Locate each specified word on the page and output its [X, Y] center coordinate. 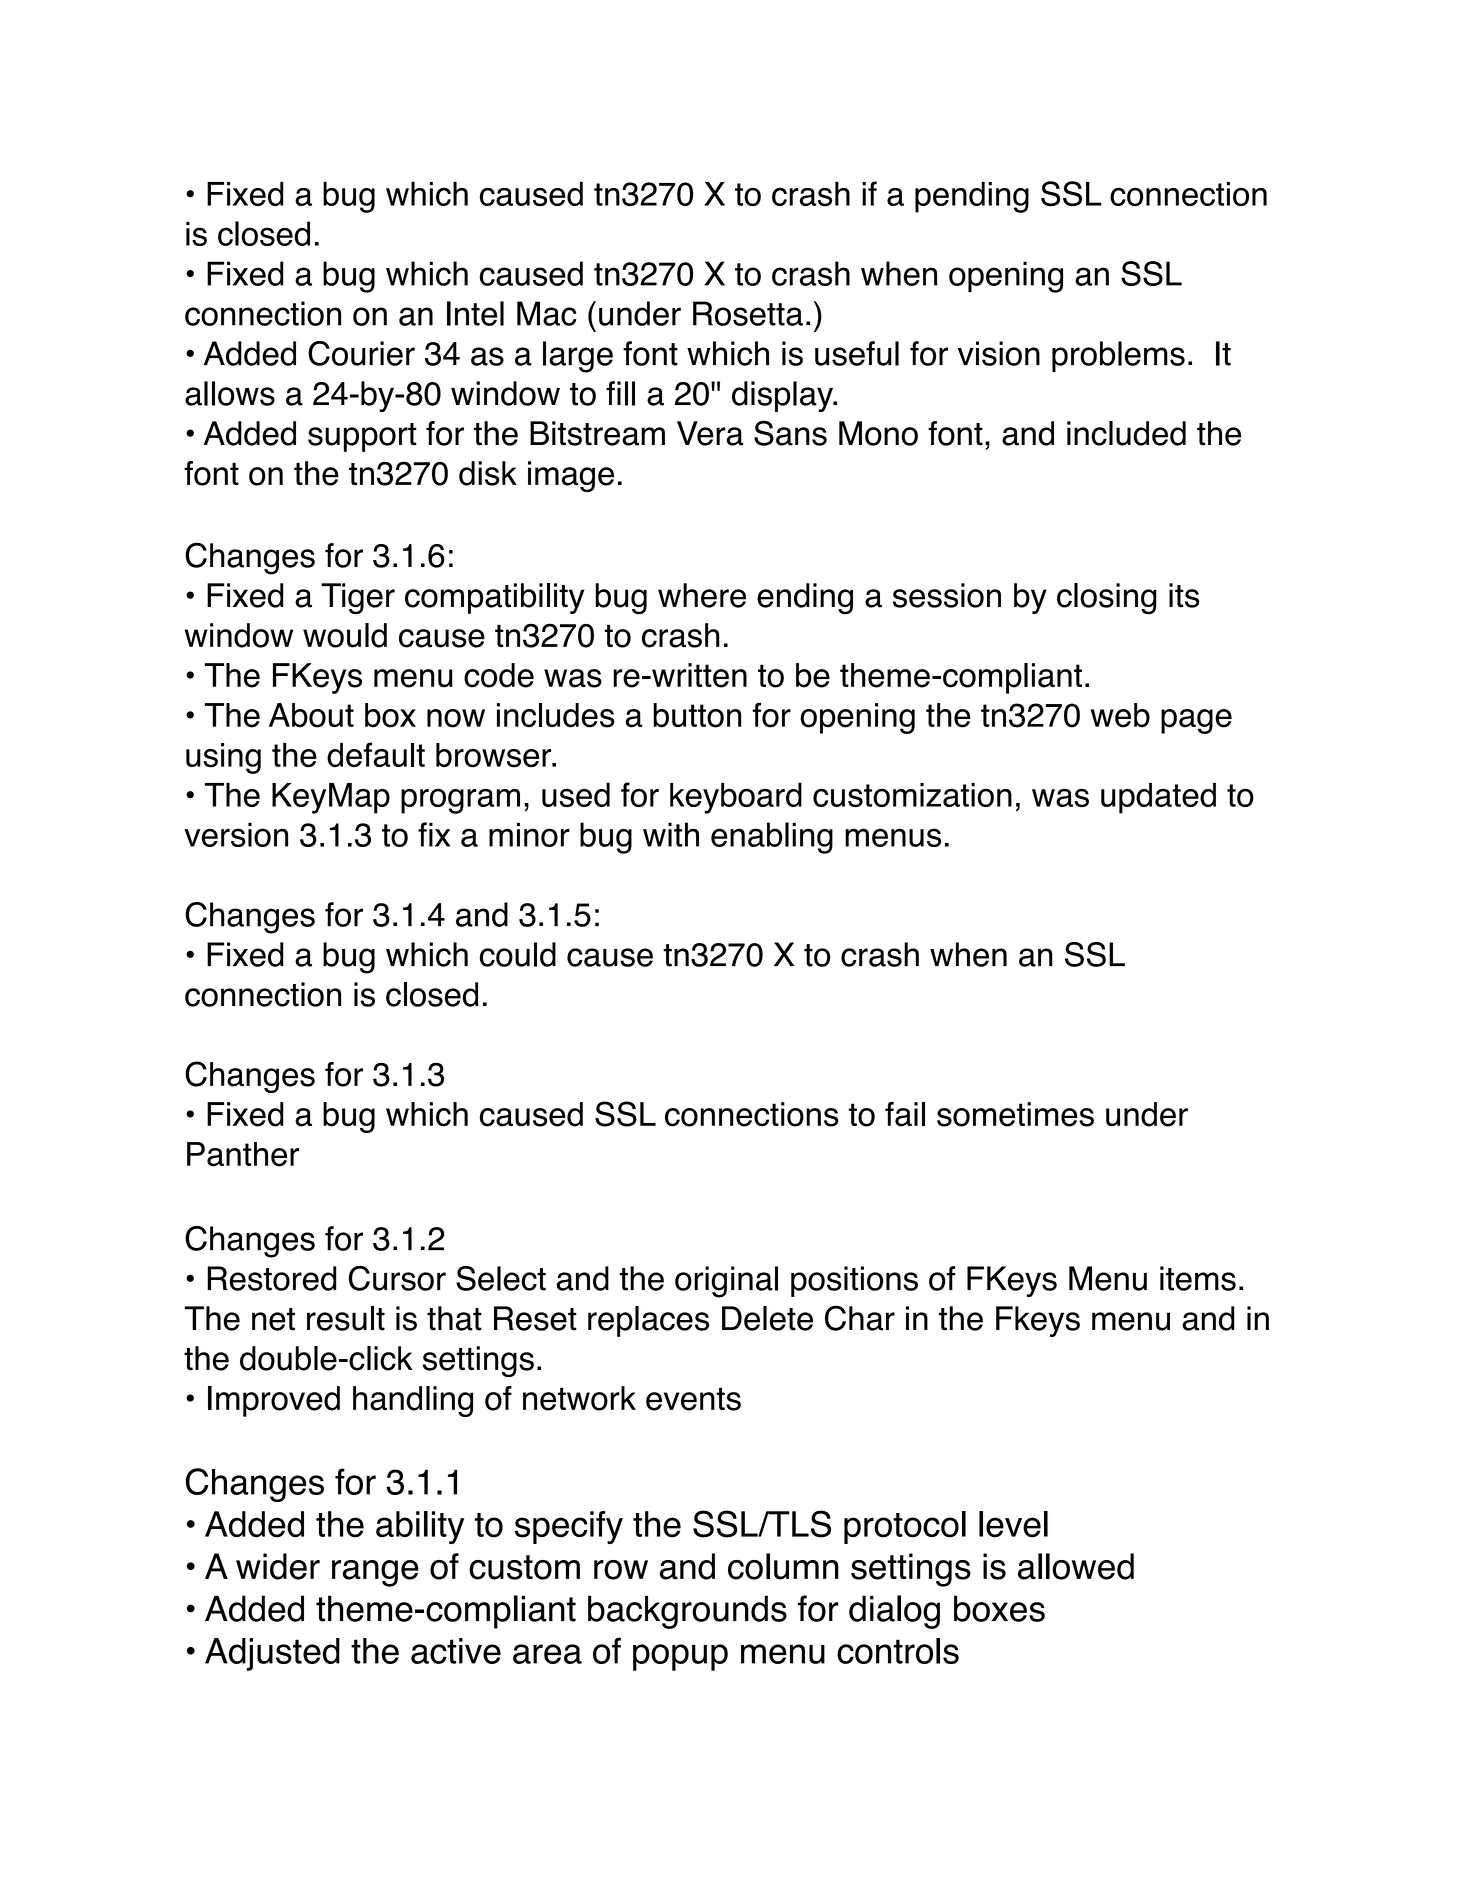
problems [1118, 356]
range [375, 1573]
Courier [361, 353]
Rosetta [748, 313]
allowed [1076, 1566]
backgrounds [687, 1612]
